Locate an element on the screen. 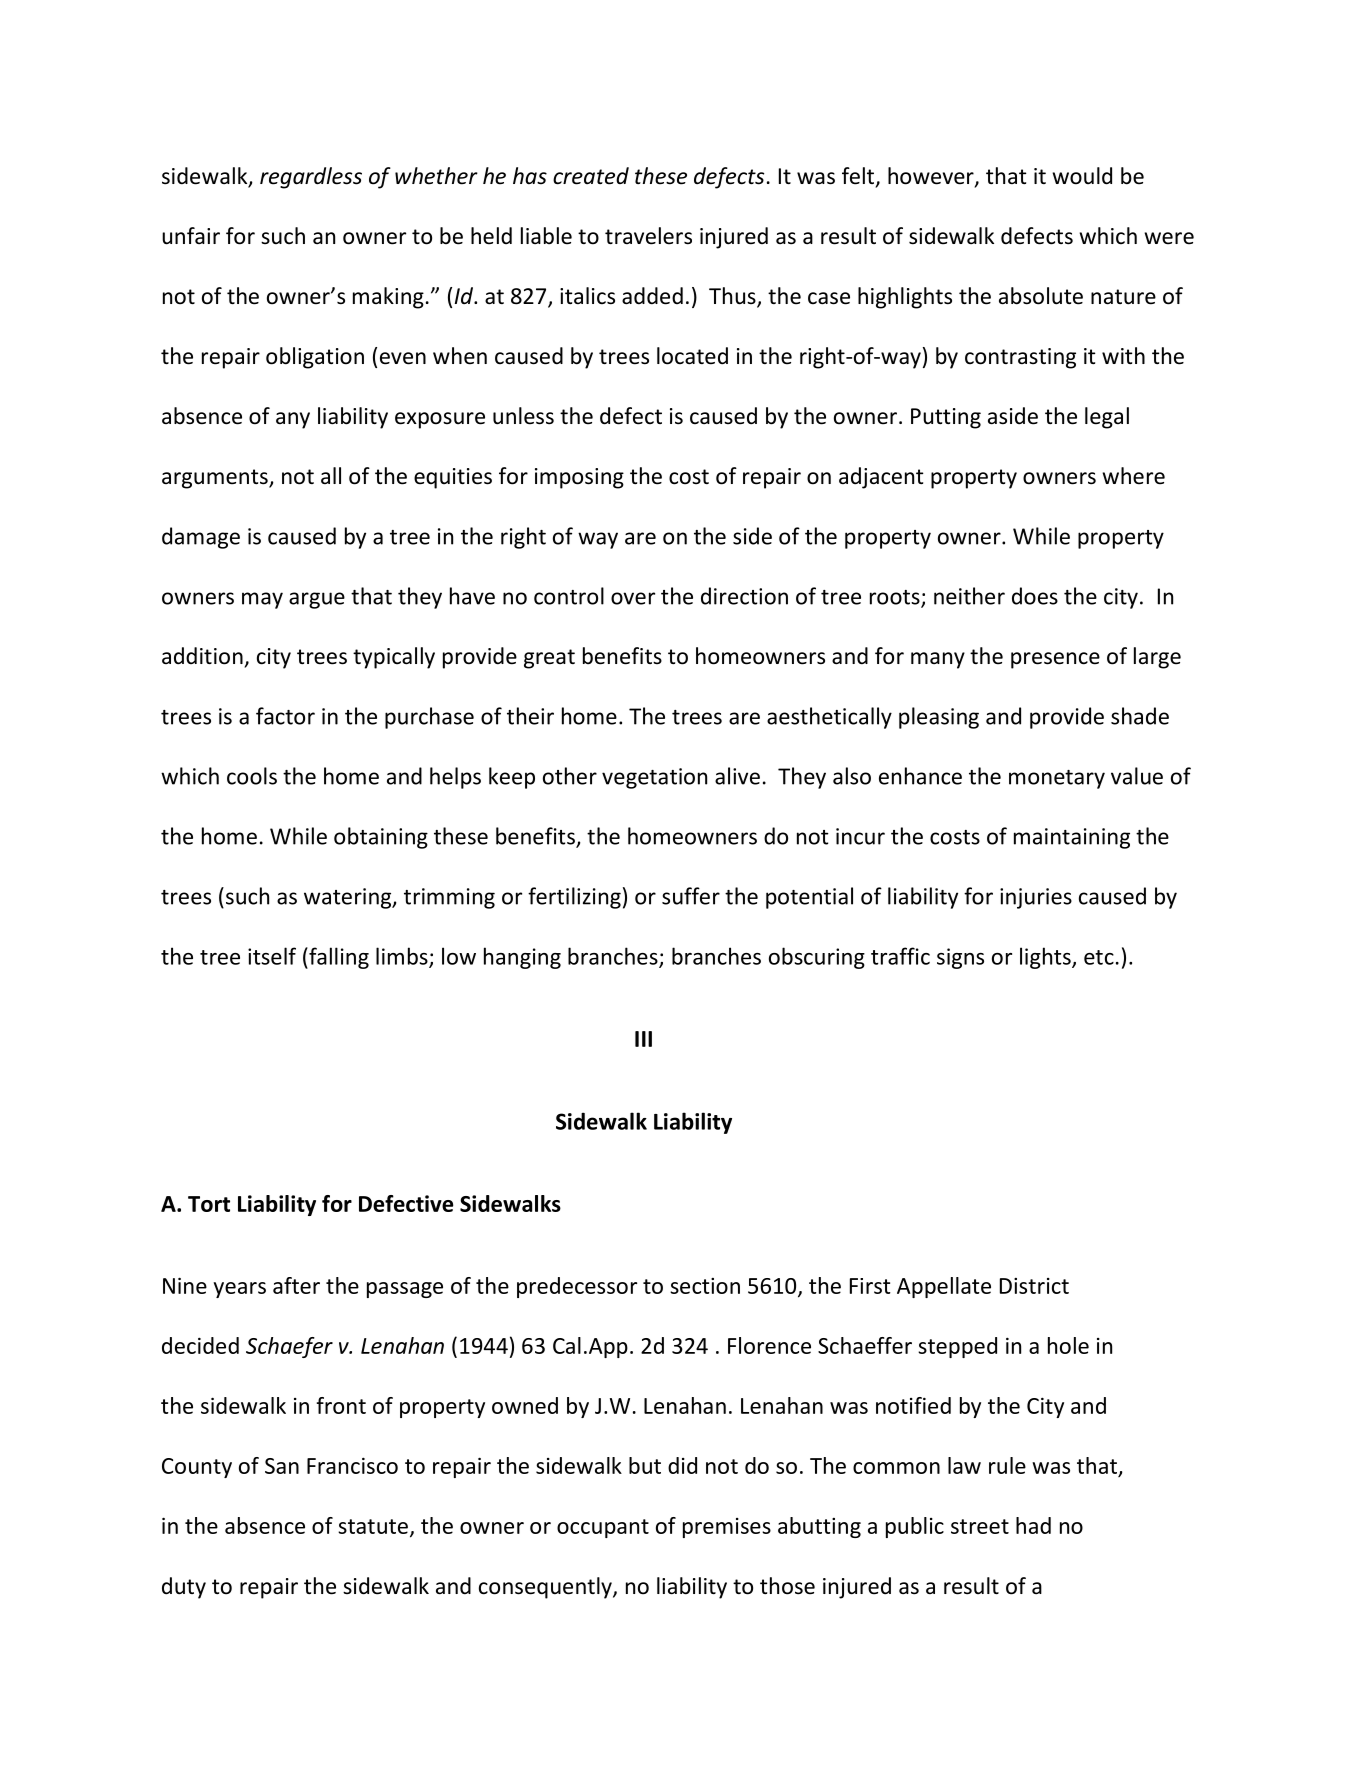  would is located at coordinates (1082, 176).
